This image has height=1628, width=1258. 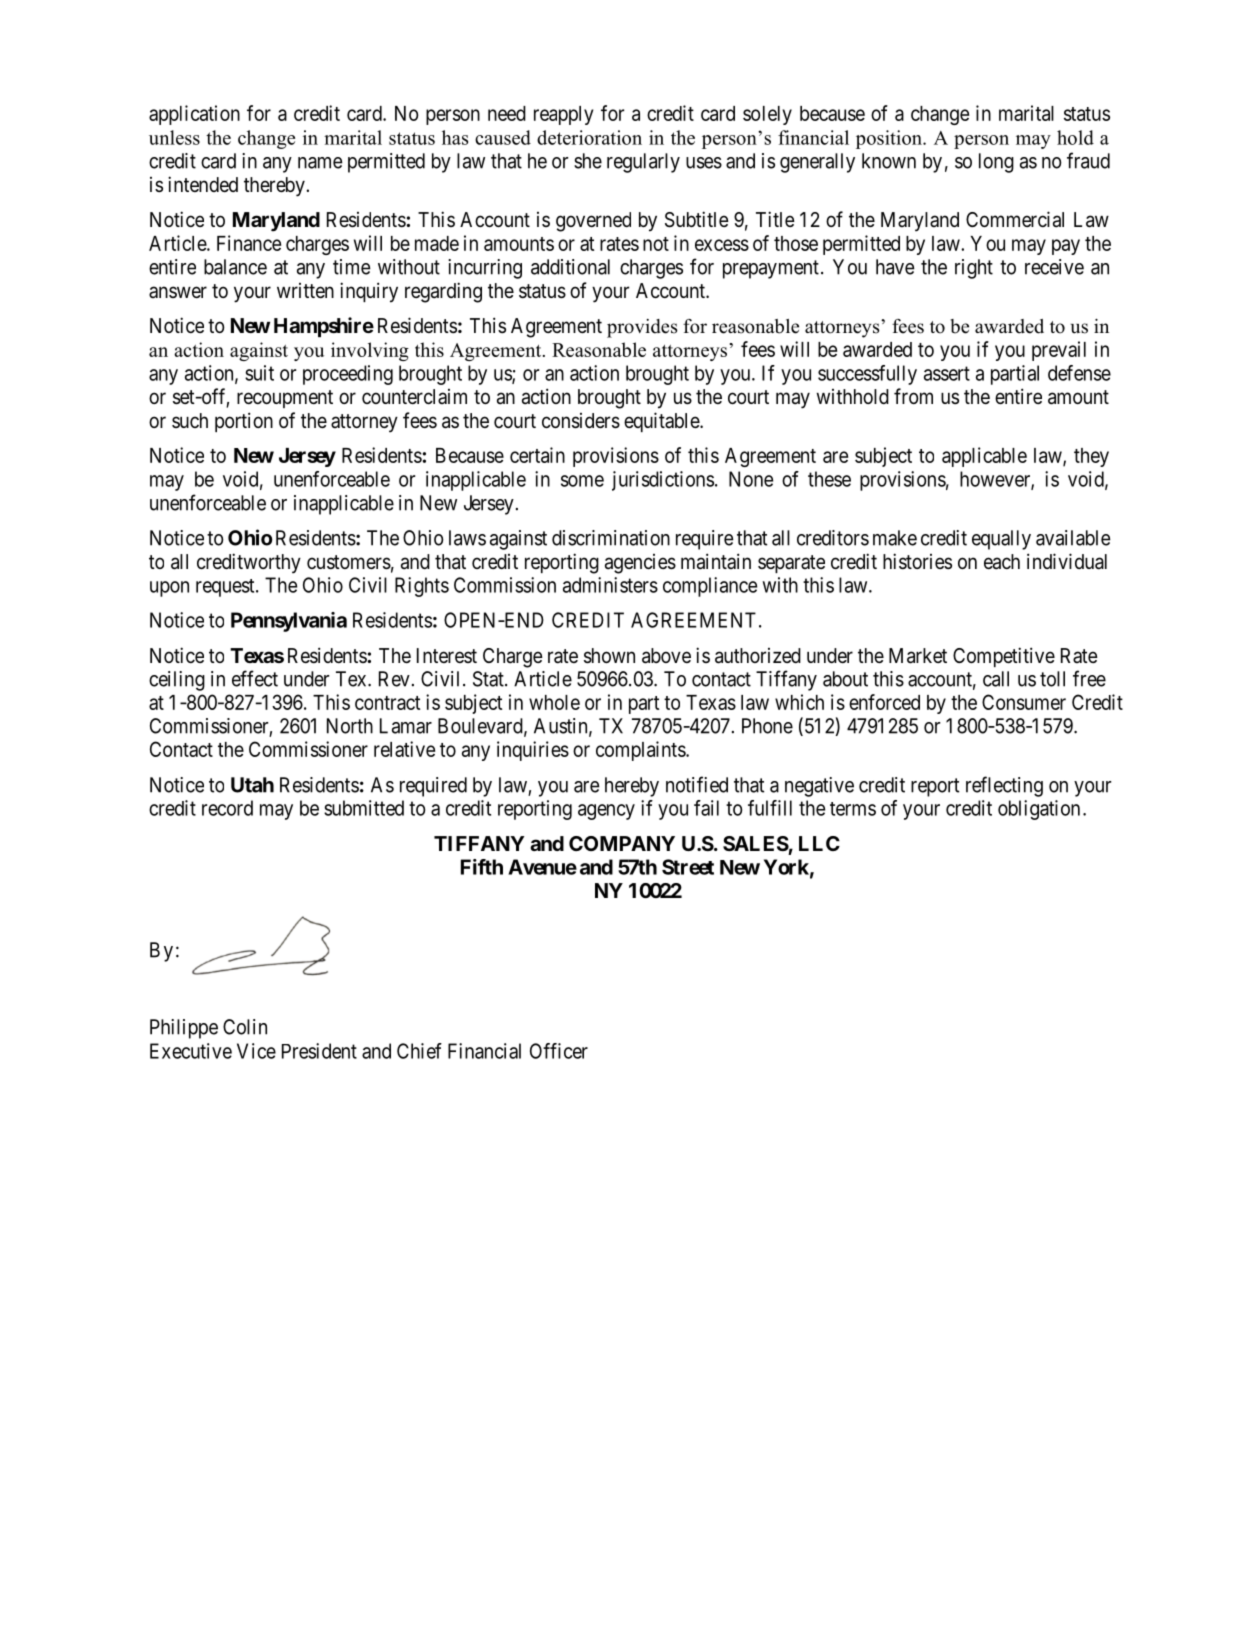 I want to click on Officer, so click(x=559, y=1051).
